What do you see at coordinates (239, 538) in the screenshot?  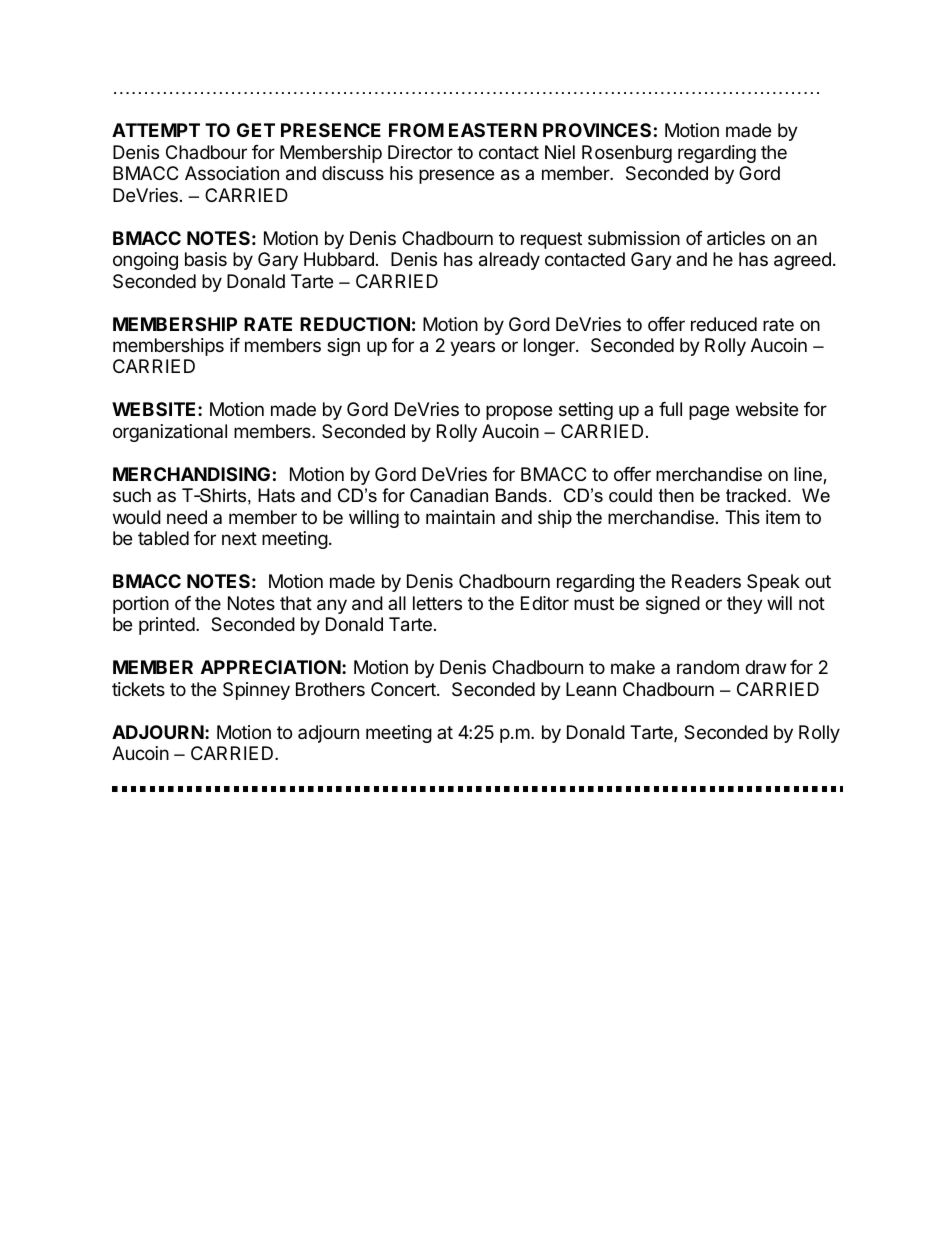 I see `next` at bounding box center [239, 538].
